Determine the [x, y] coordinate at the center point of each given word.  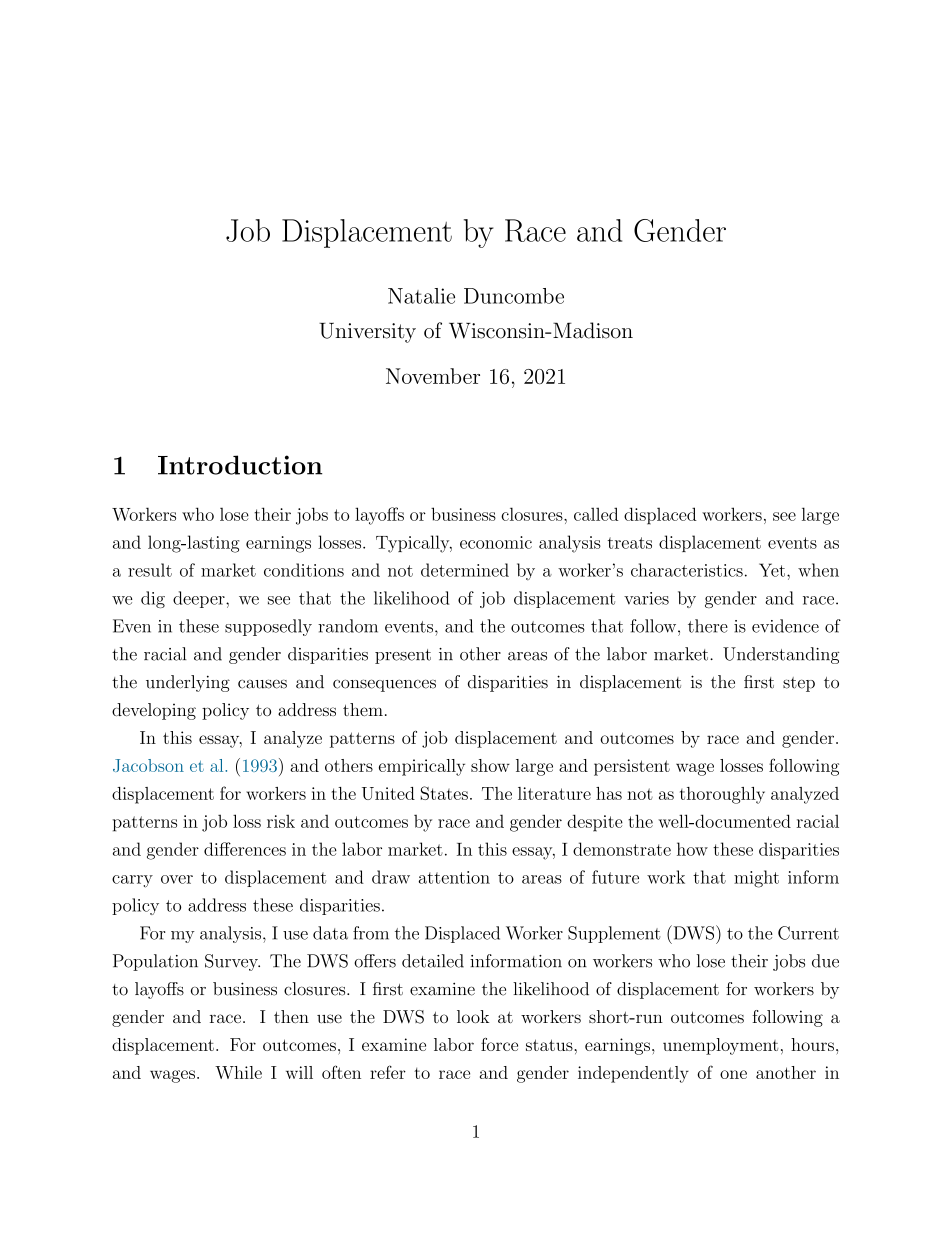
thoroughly [722, 795]
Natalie [421, 296]
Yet [772, 570]
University [367, 333]
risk [281, 821]
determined [465, 570]
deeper [200, 599]
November [433, 376]
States [444, 793]
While [238, 1072]
